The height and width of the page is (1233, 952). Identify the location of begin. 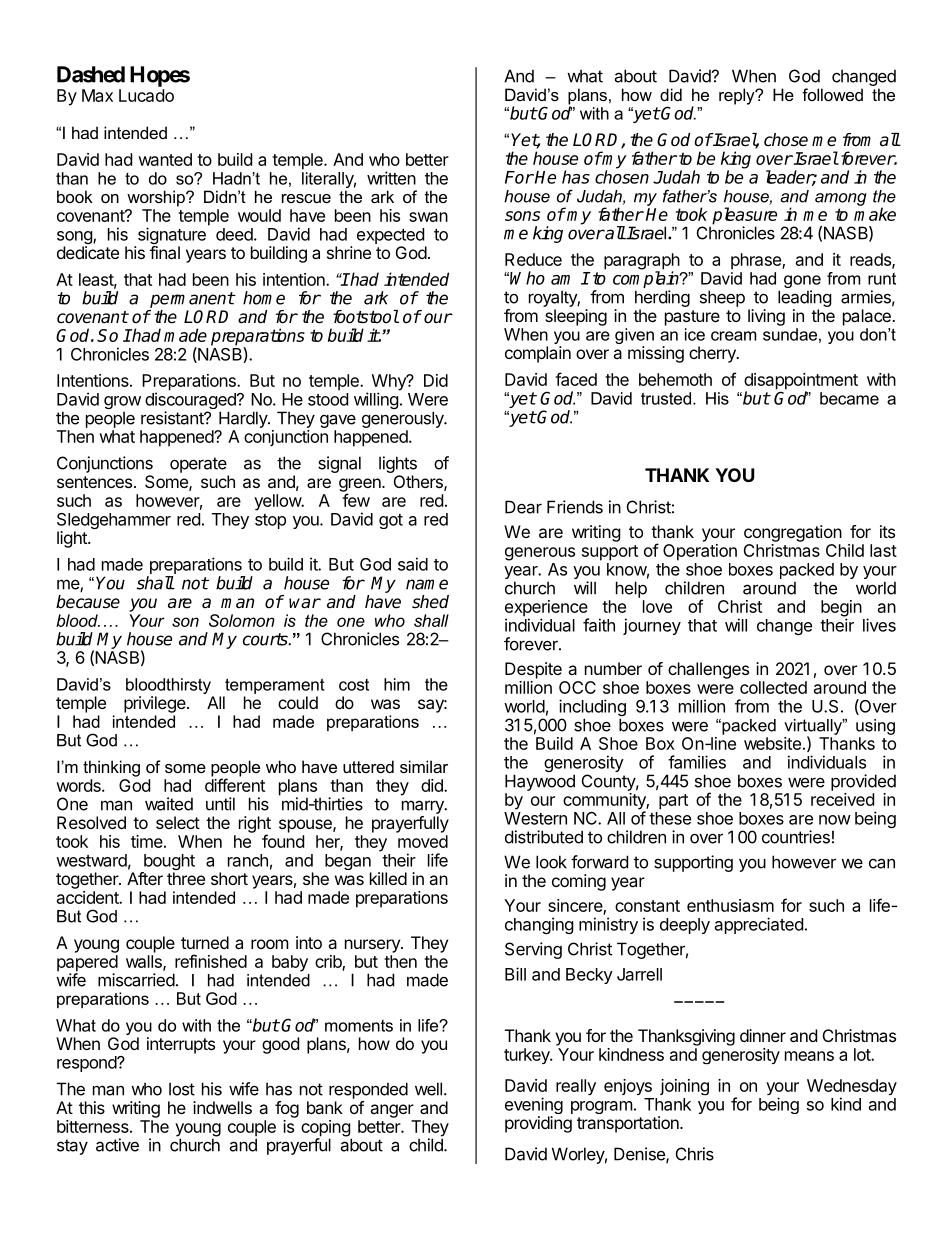
(841, 609).
